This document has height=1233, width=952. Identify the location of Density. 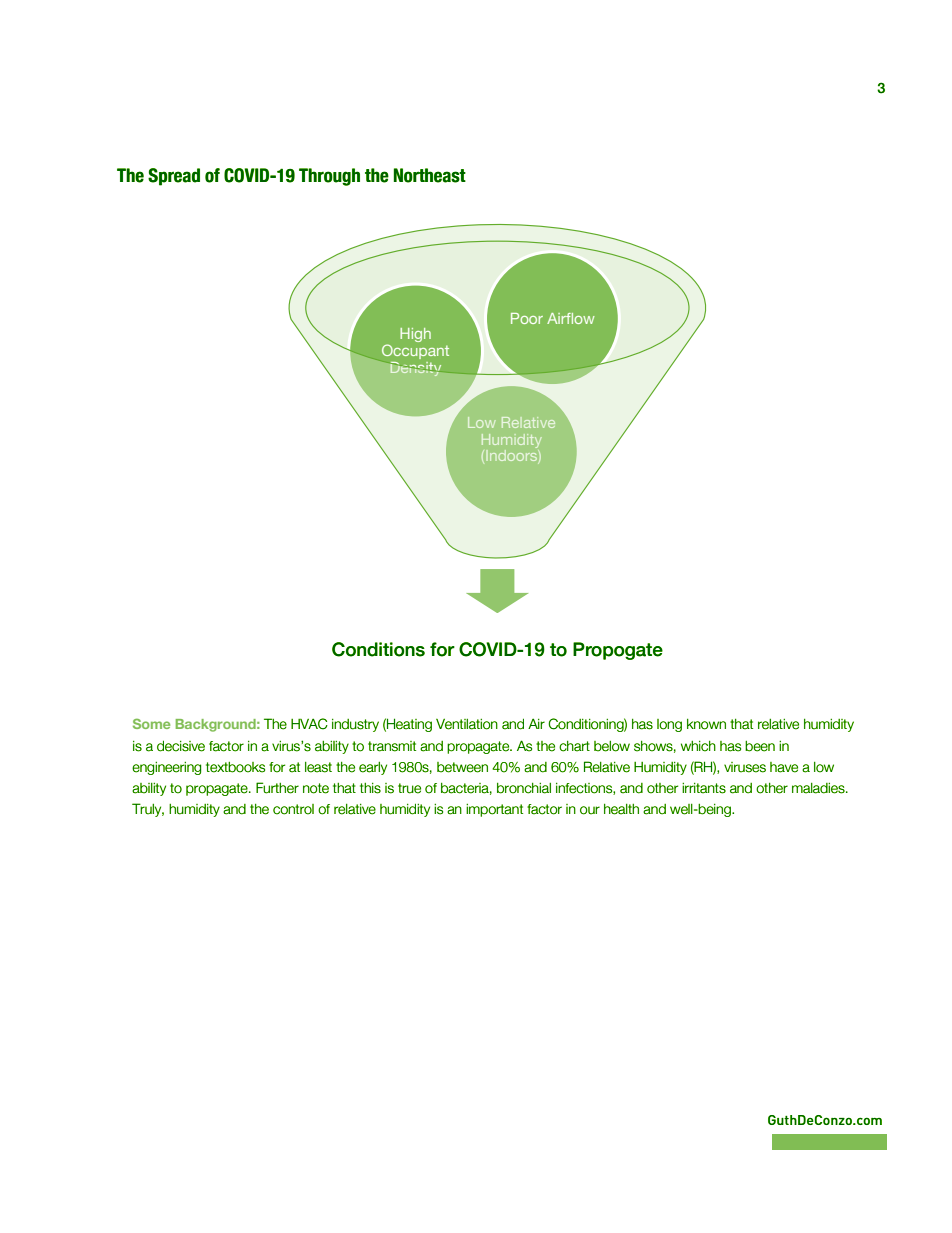
(416, 369).
